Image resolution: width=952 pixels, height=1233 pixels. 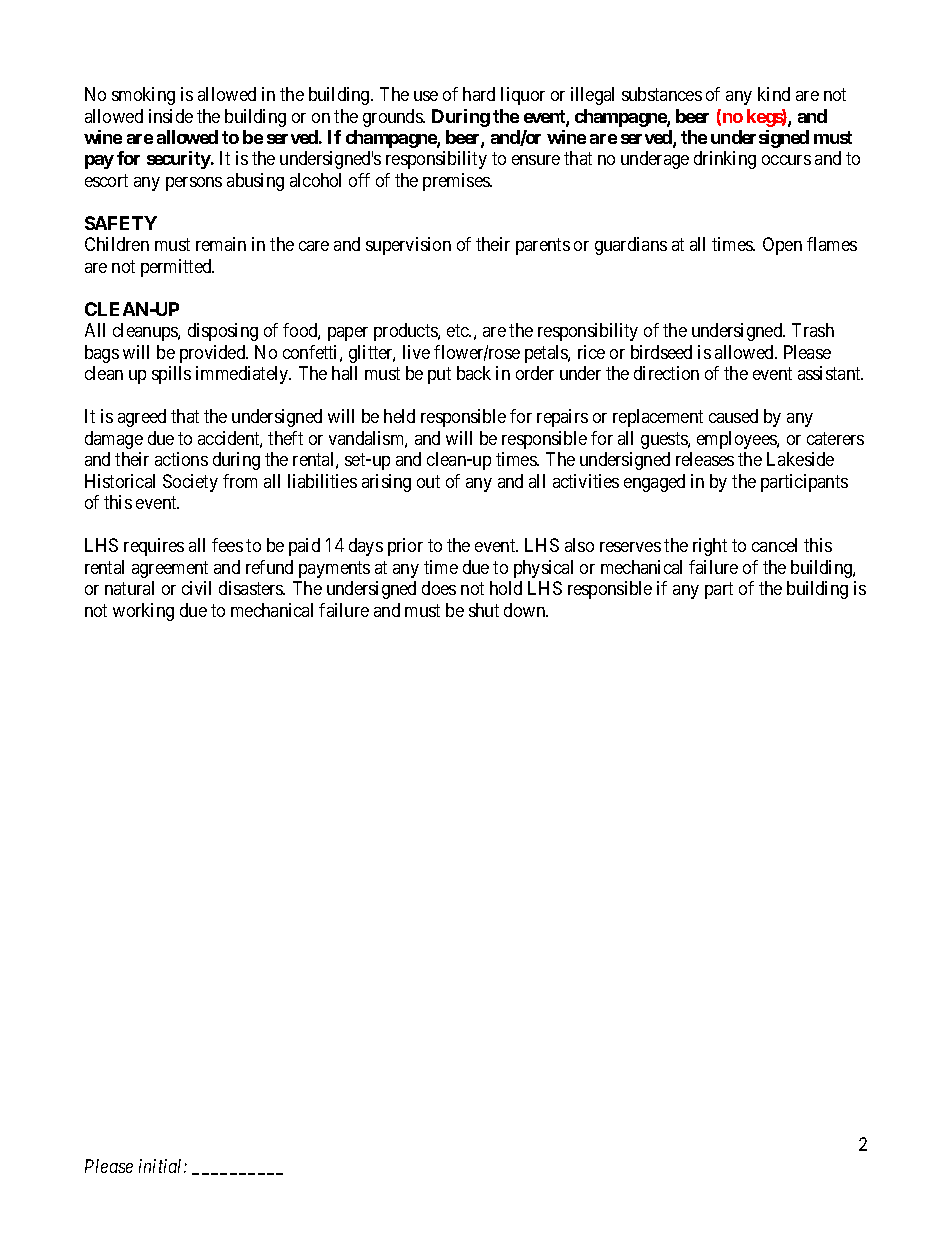 What do you see at coordinates (774, 545) in the screenshot?
I see `cancel` at bounding box center [774, 545].
